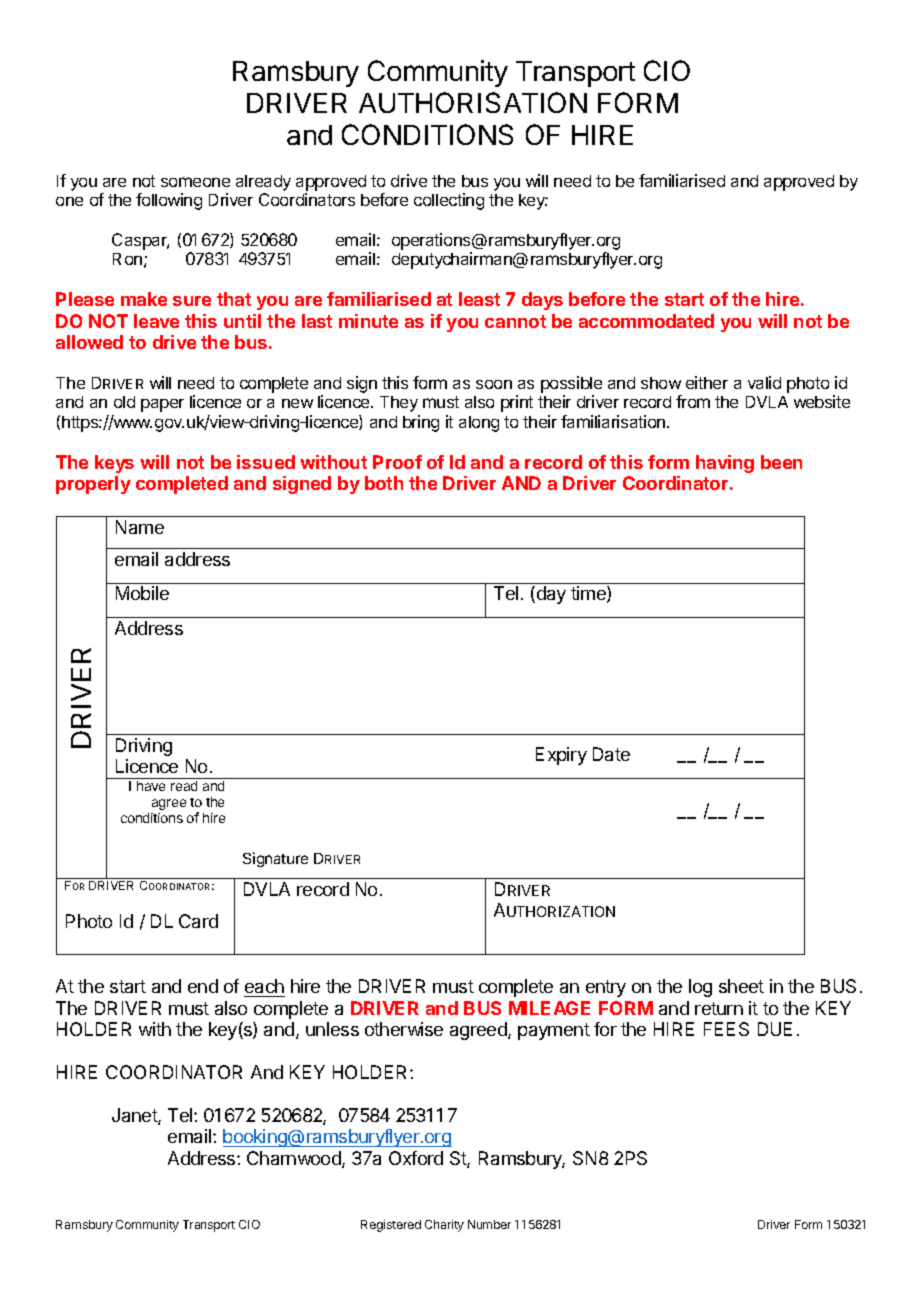 Image resolution: width=924 pixels, height=1308 pixels. Describe the element at coordinates (195, 182) in the image. I see `someone` at that location.
